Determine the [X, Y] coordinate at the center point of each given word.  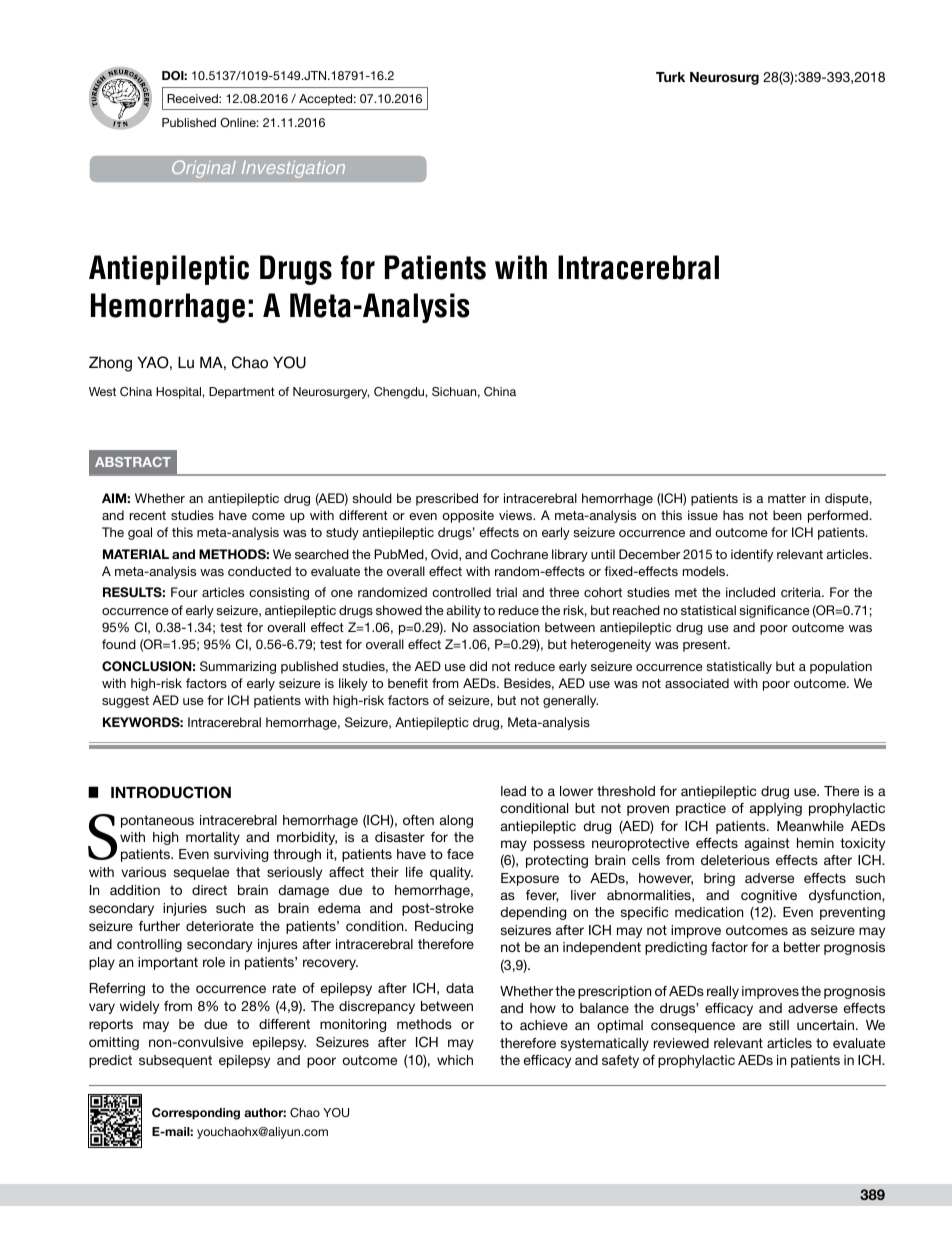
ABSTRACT [133, 462]
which [455, 1060]
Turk [670, 77]
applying [776, 809]
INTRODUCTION [171, 792]
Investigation [293, 169]
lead [513, 791]
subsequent [175, 1061]
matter [787, 498]
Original [204, 169]
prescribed [447, 499]
